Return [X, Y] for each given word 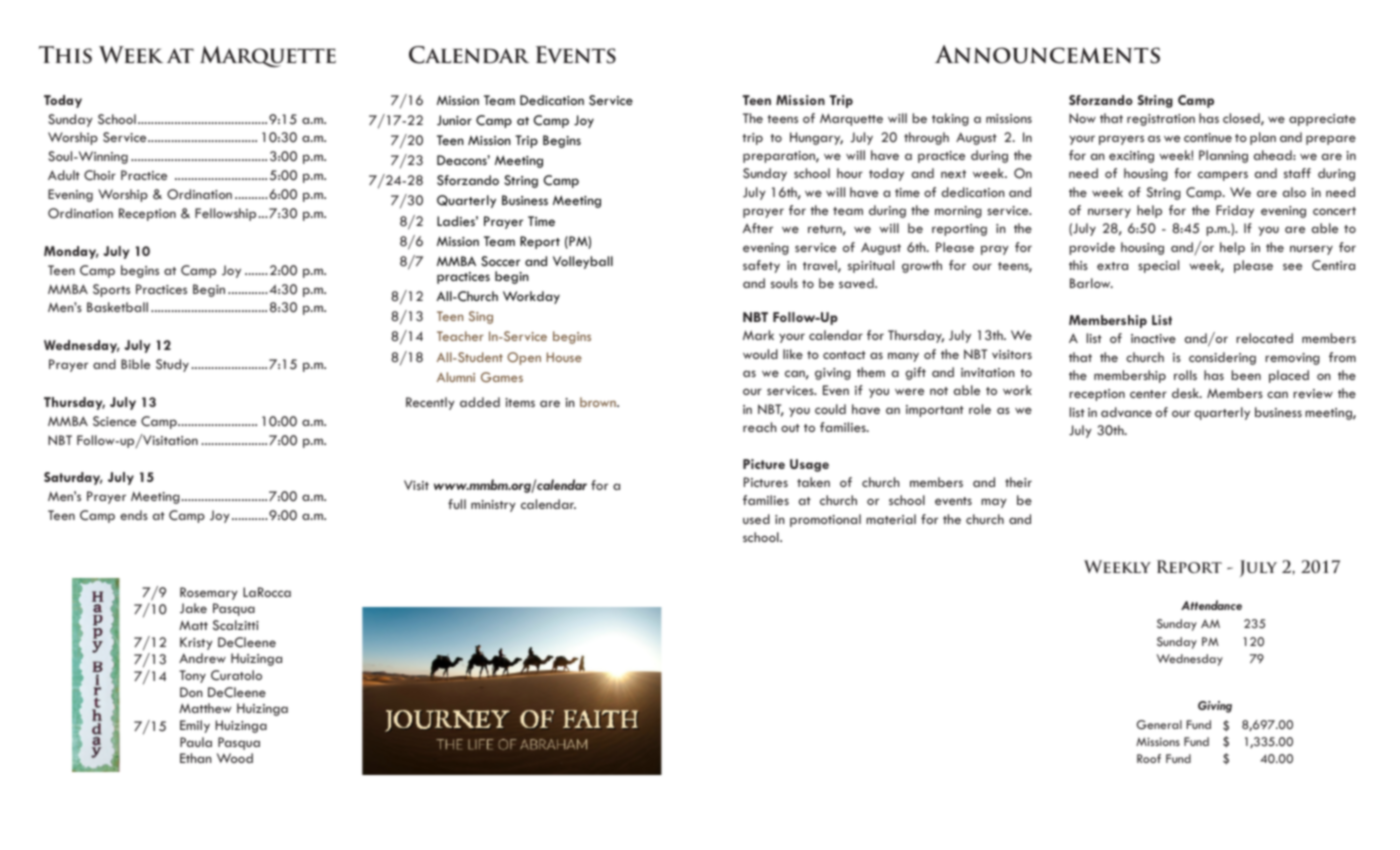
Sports [111, 290]
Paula [196, 742]
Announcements [1047, 54]
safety [761, 266]
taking [950, 119]
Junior [454, 120]
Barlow [1091, 283]
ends [134, 515]
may [994, 503]
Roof [1149, 758]
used [756, 519]
